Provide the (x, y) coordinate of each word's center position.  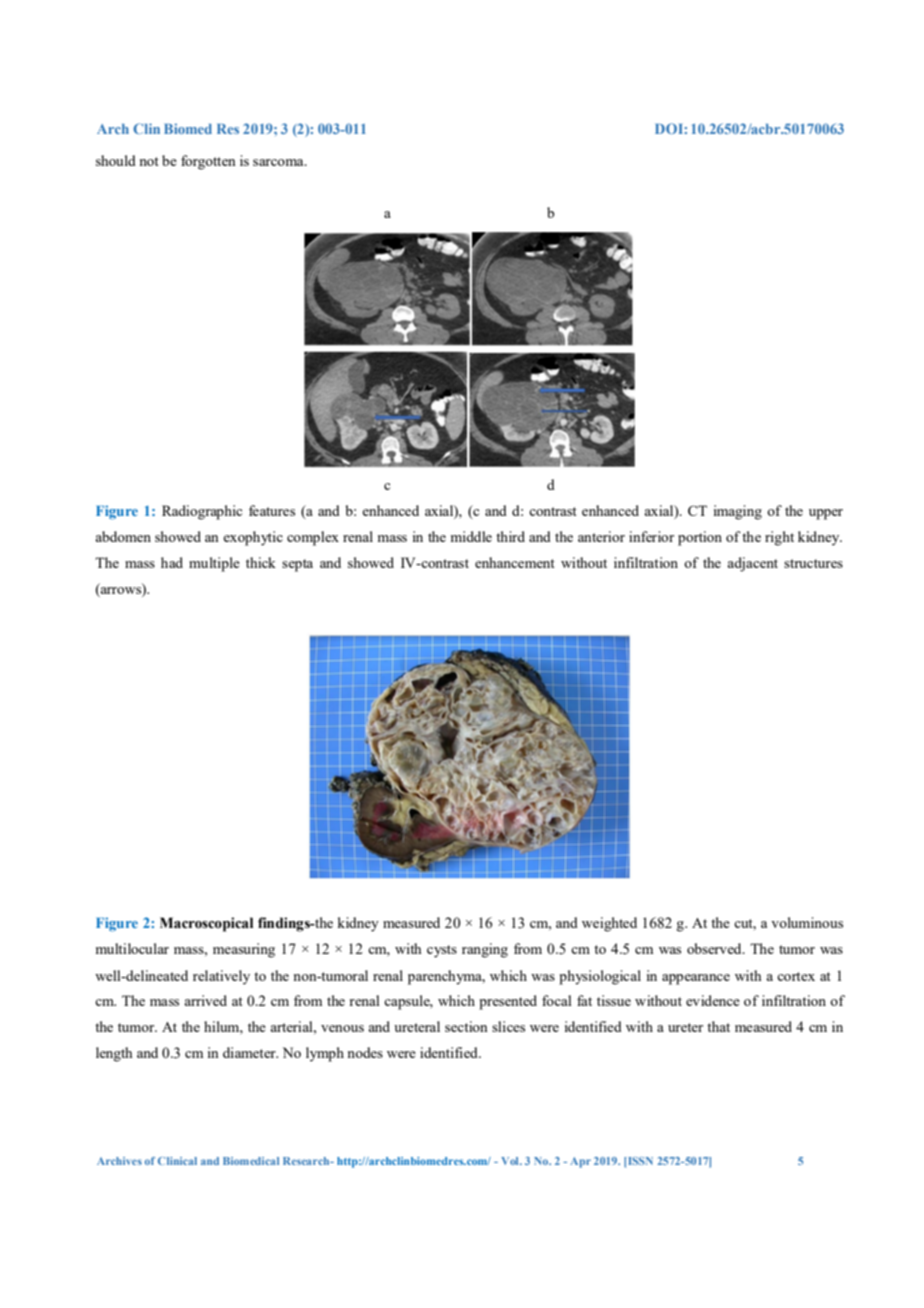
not (149, 161)
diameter (250, 1052)
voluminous (807, 922)
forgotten (208, 162)
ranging (485, 950)
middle (471, 536)
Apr (580, 1162)
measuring (244, 950)
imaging (738, 512)
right (779, 538)
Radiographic (202, 512)
